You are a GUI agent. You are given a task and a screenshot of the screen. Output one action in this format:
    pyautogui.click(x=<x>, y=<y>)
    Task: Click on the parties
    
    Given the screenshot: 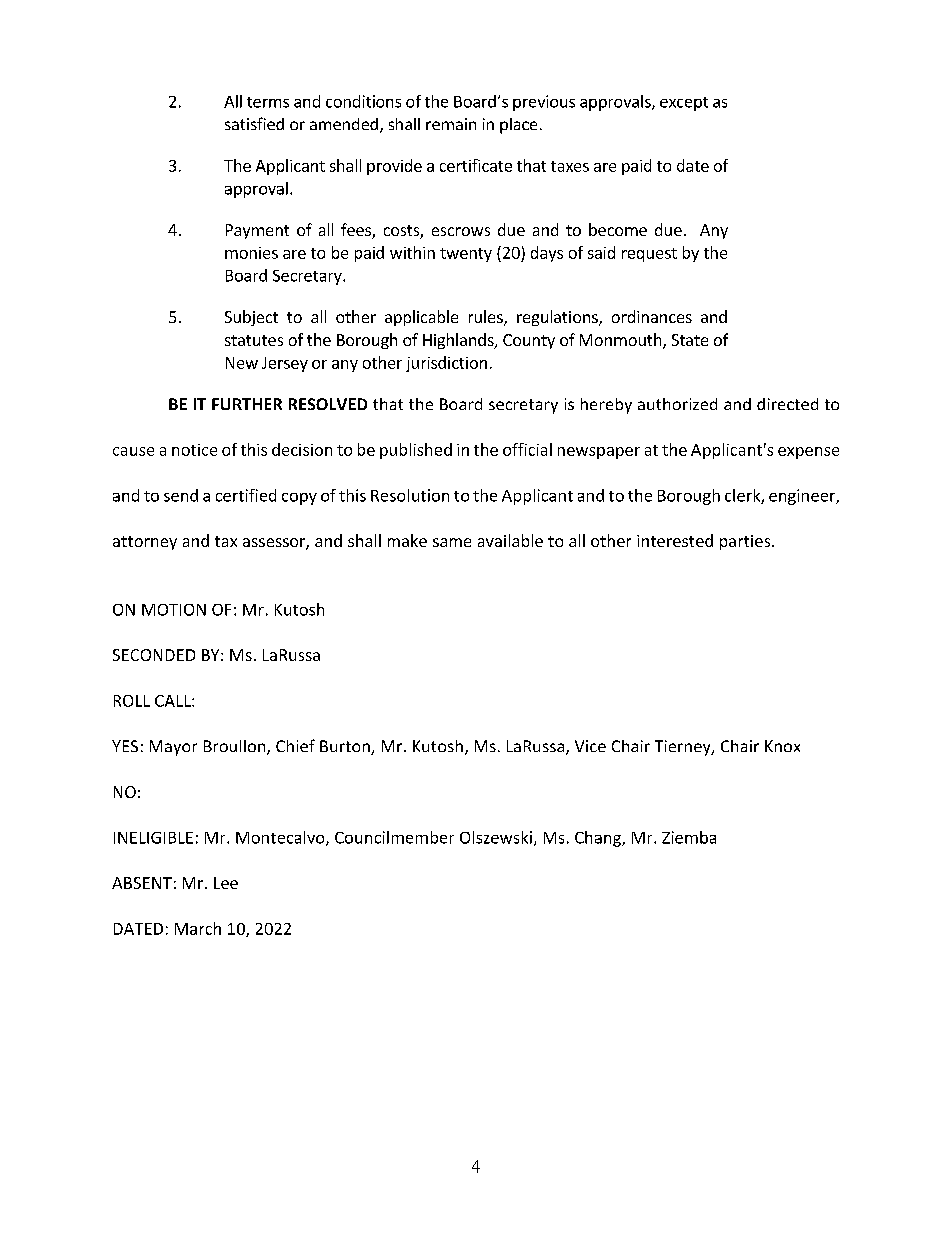 What is the action you would take?
    pyautogui.click(x=746, y=542)
